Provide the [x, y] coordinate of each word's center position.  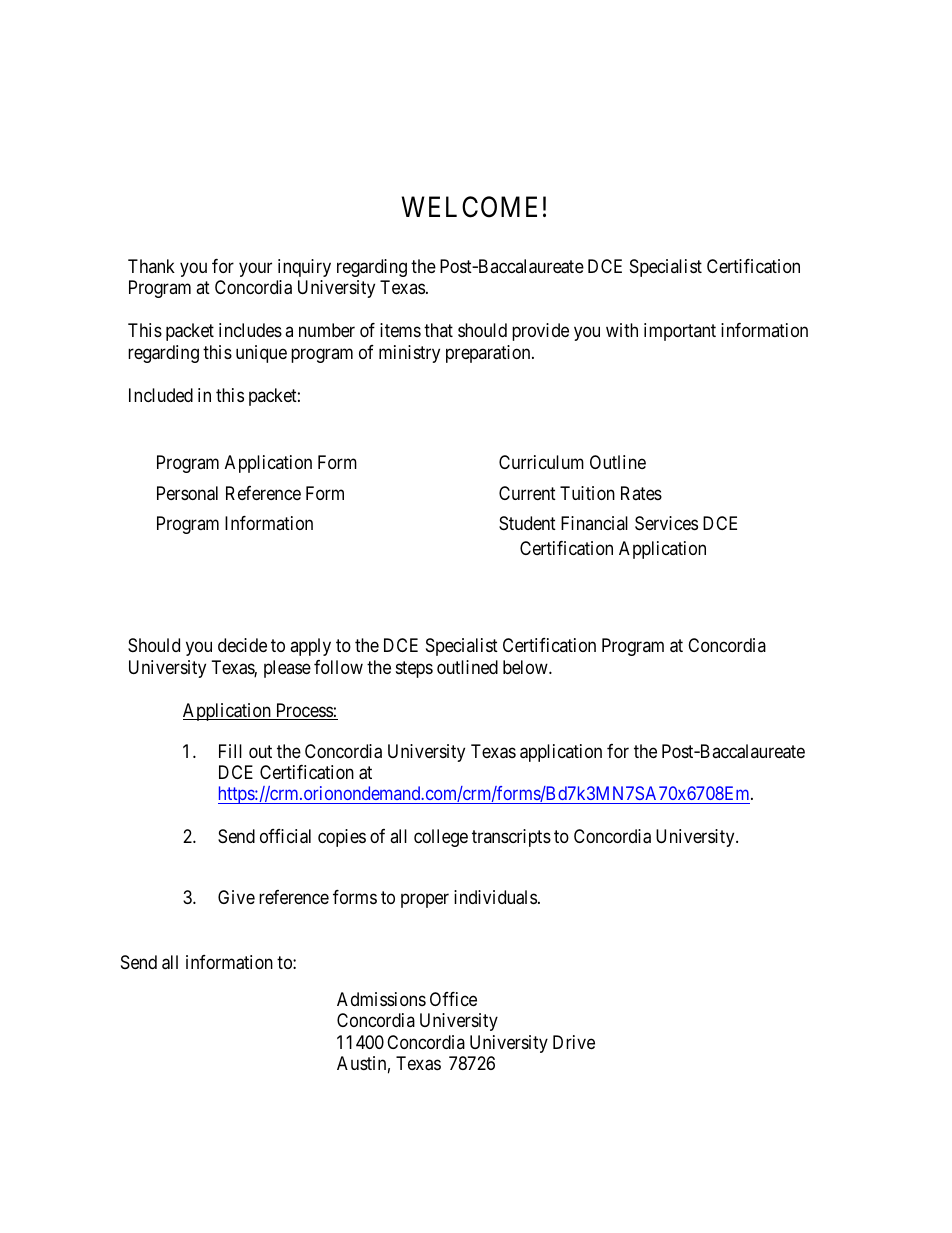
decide [242, 645]
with [622, 330]
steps [414, 669]
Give [236, 897]
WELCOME [469, 207]
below [526, 667]
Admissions [381, 999]
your [255, 269]
